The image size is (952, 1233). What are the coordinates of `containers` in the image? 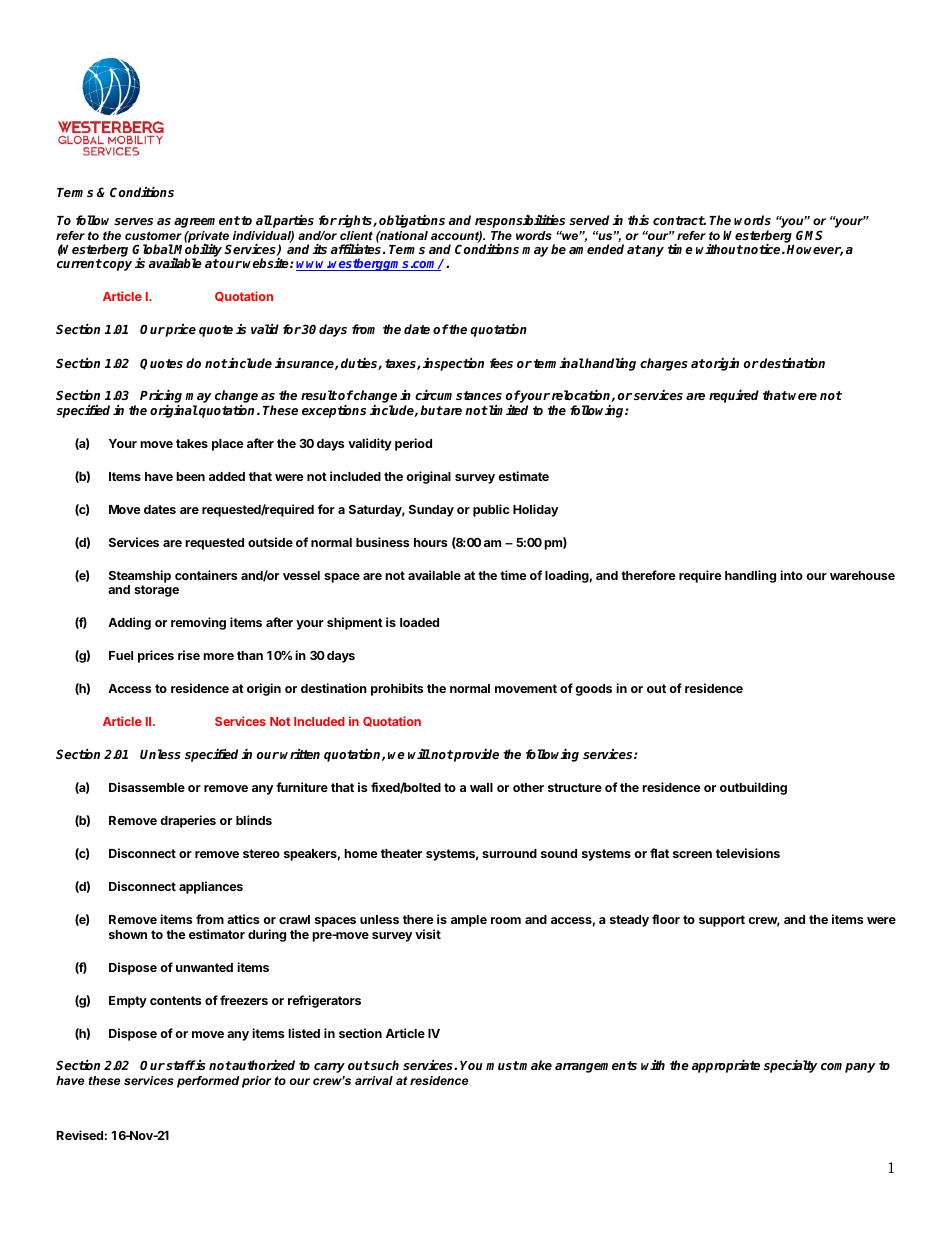 It's located at (206, 575).
